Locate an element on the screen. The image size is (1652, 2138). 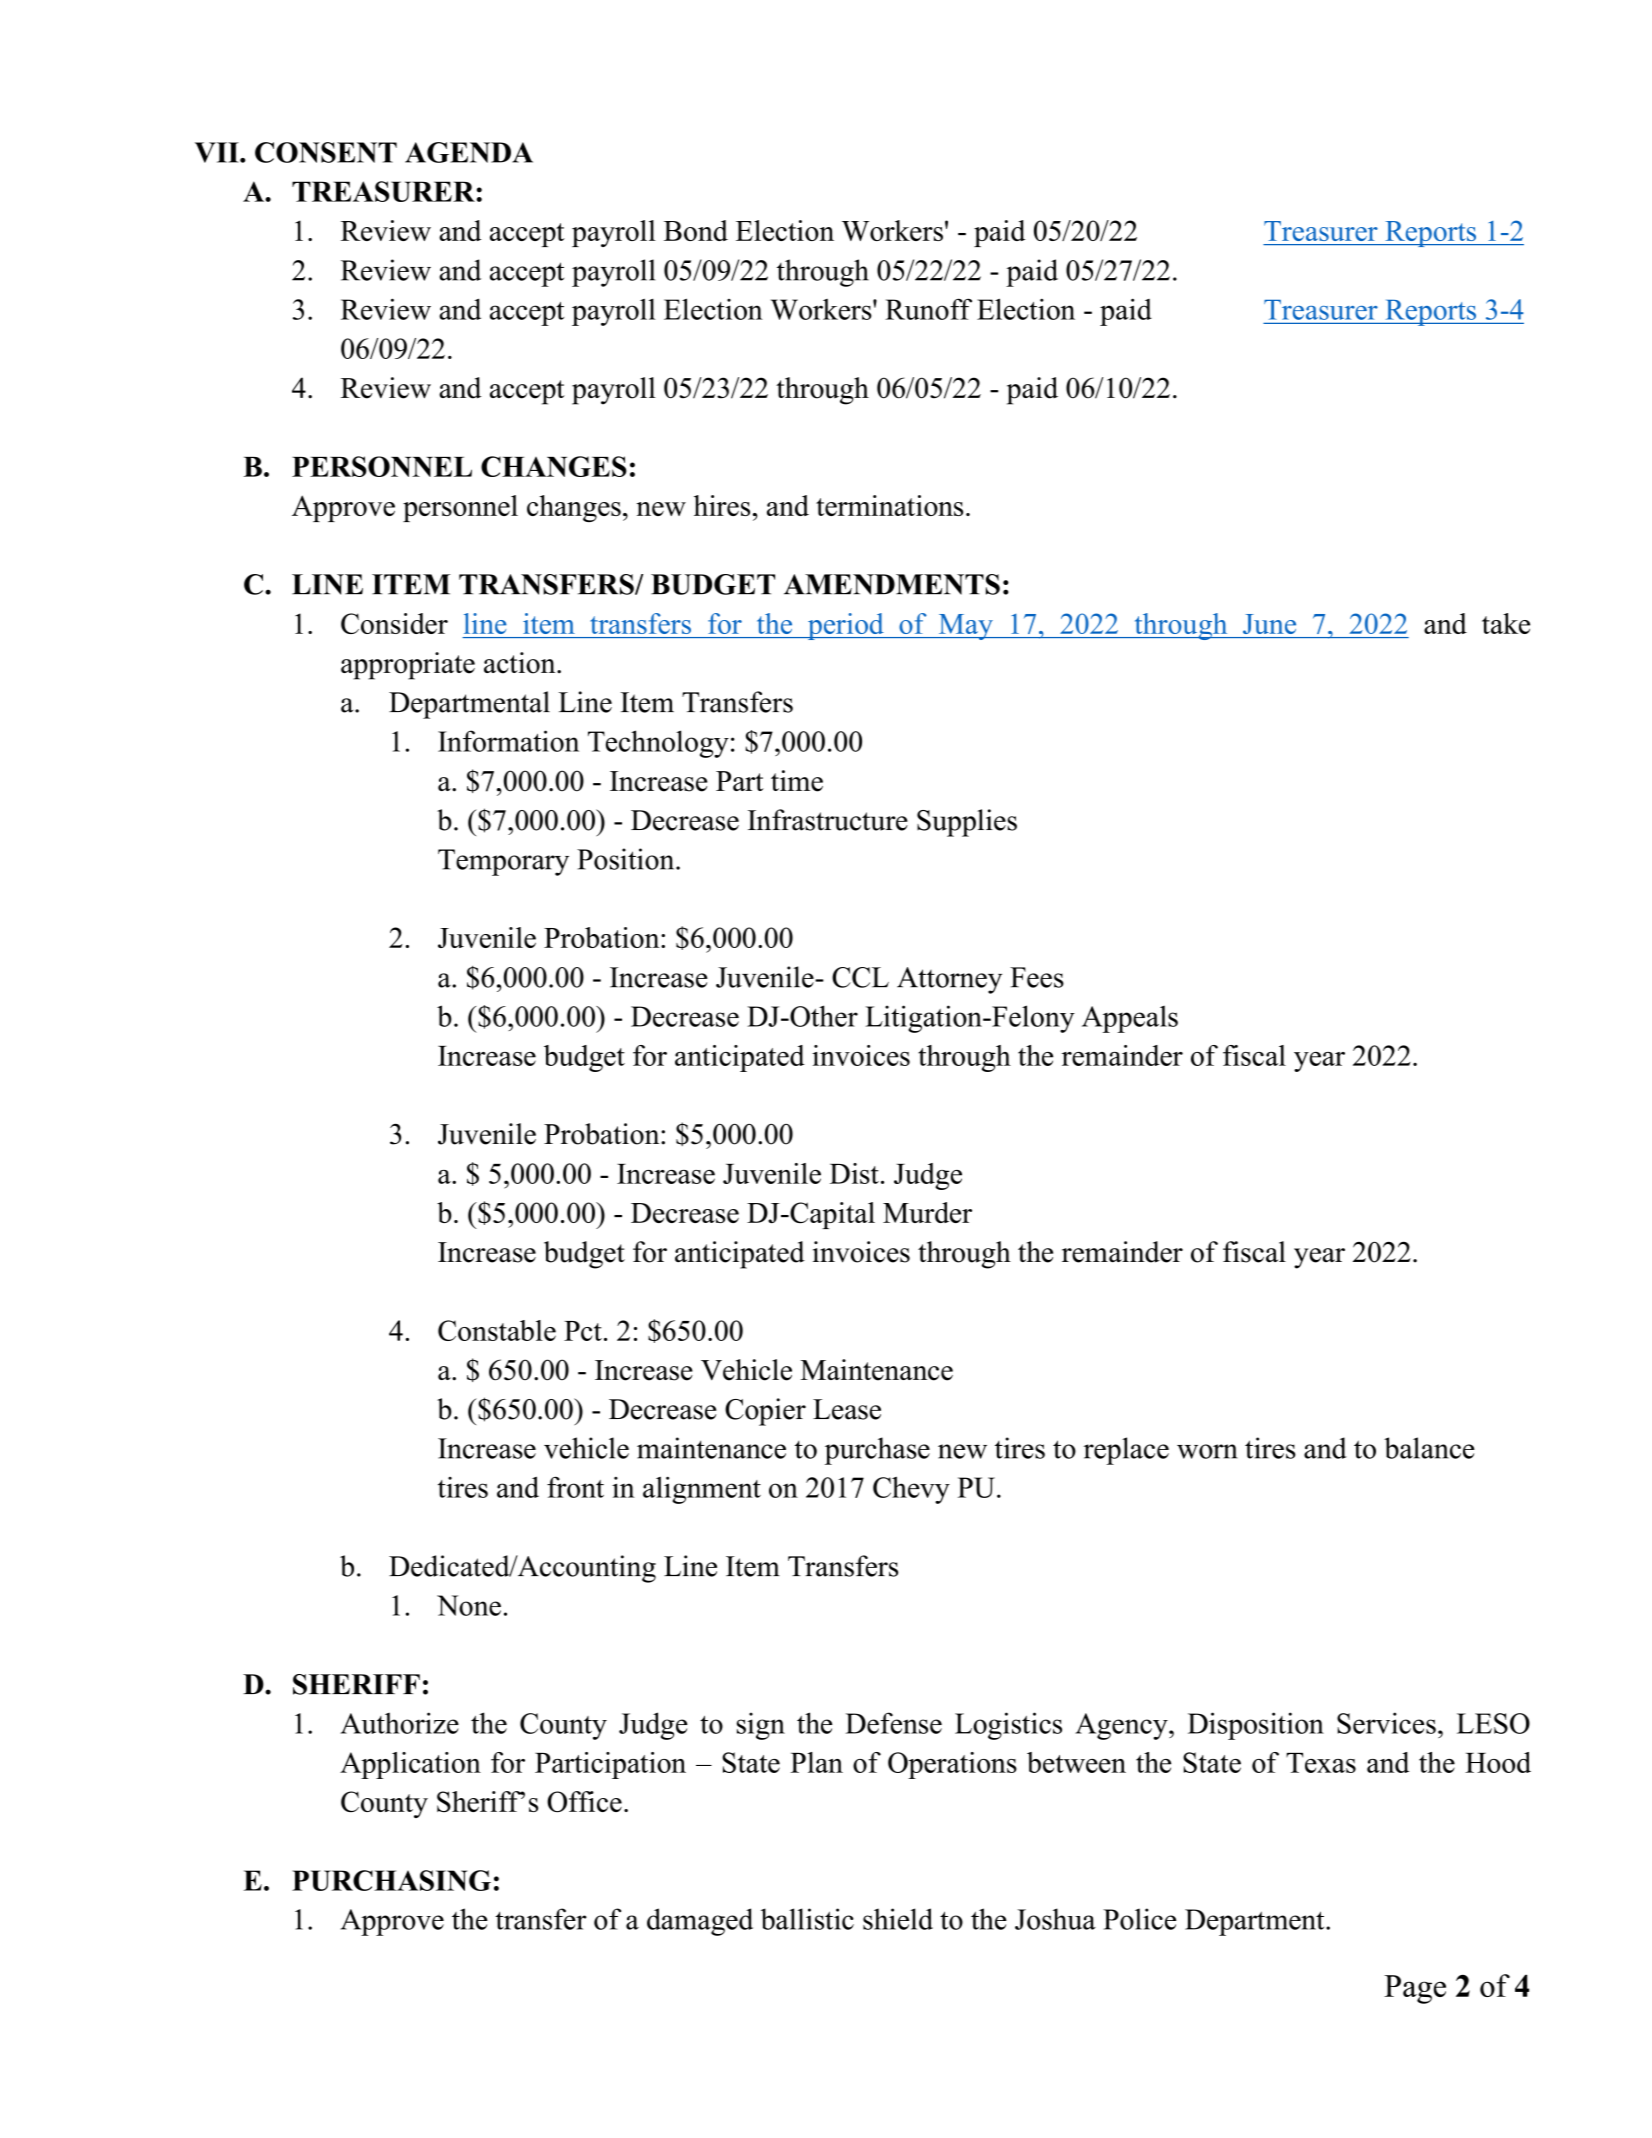
PURCHASING is located at coordinates (391, 1880).
